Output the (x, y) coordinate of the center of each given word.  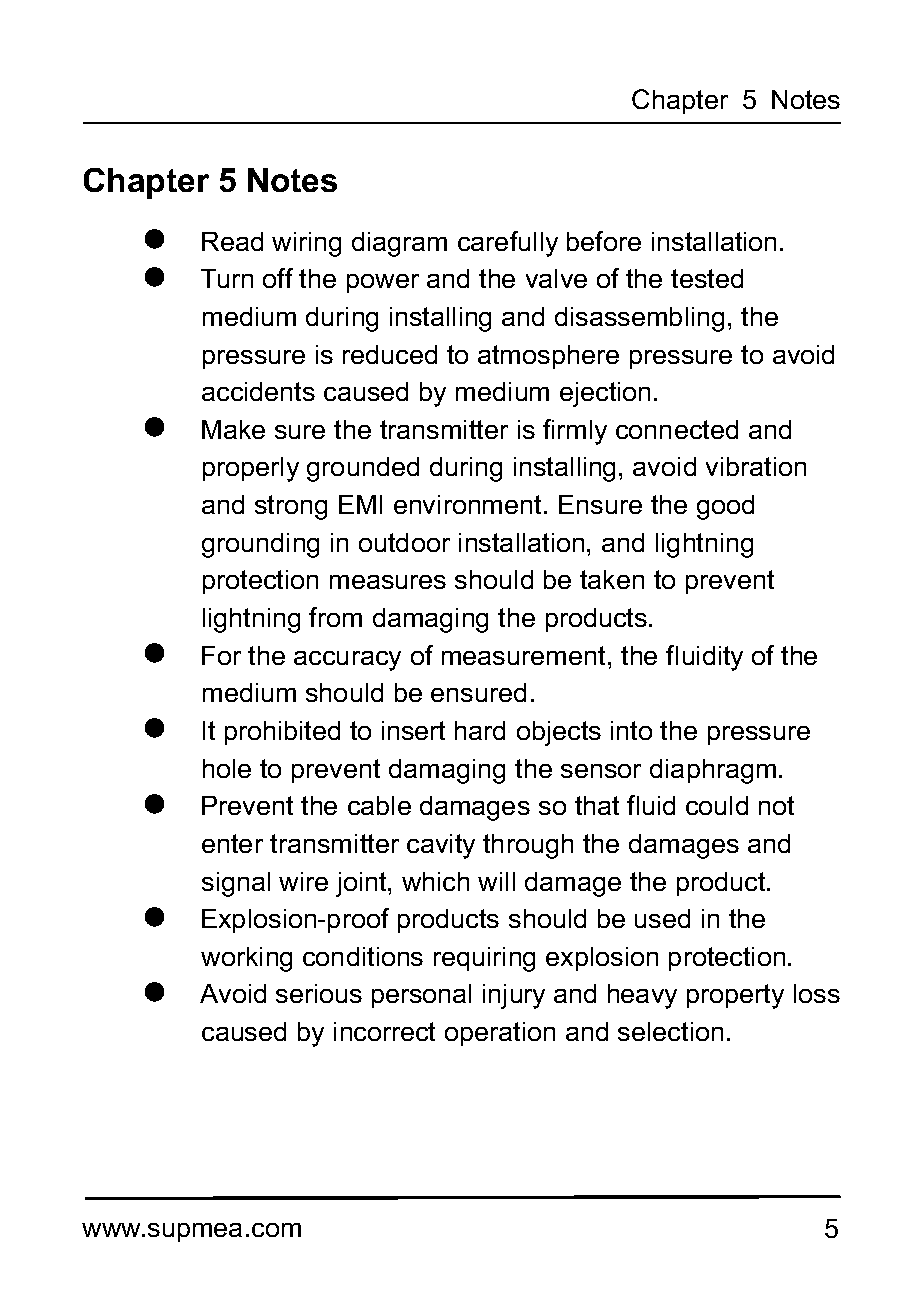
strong (291, 507)
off (278, 278)
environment (467, 504)
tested (707, 278)
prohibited (282, 733)
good (725, 507)
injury (514, 996)
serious (319, 993)
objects (559, 733)
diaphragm (713, 771)
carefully (508, 244)
